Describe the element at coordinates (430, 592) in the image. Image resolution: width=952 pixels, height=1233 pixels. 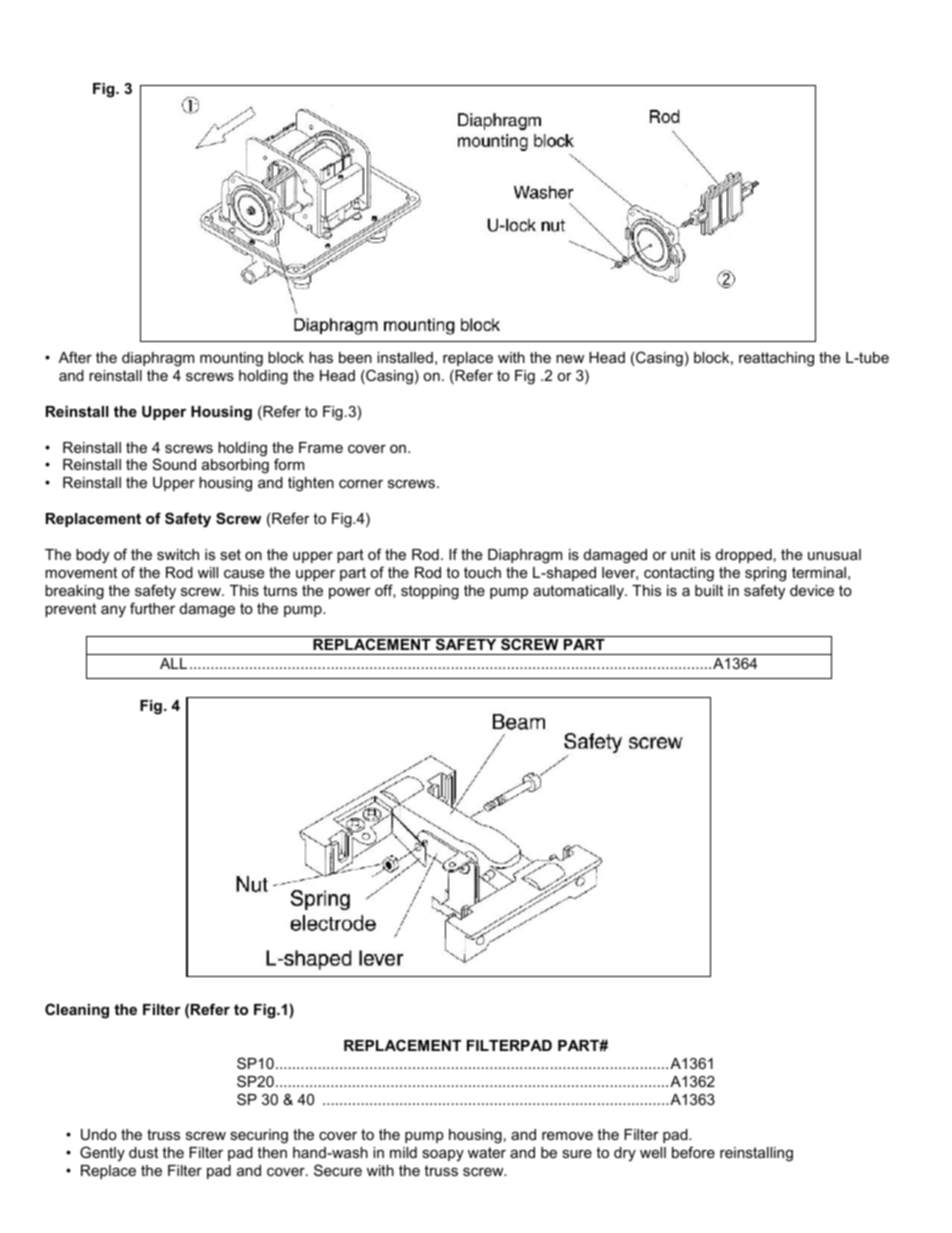
I see `stopping` at that location.
